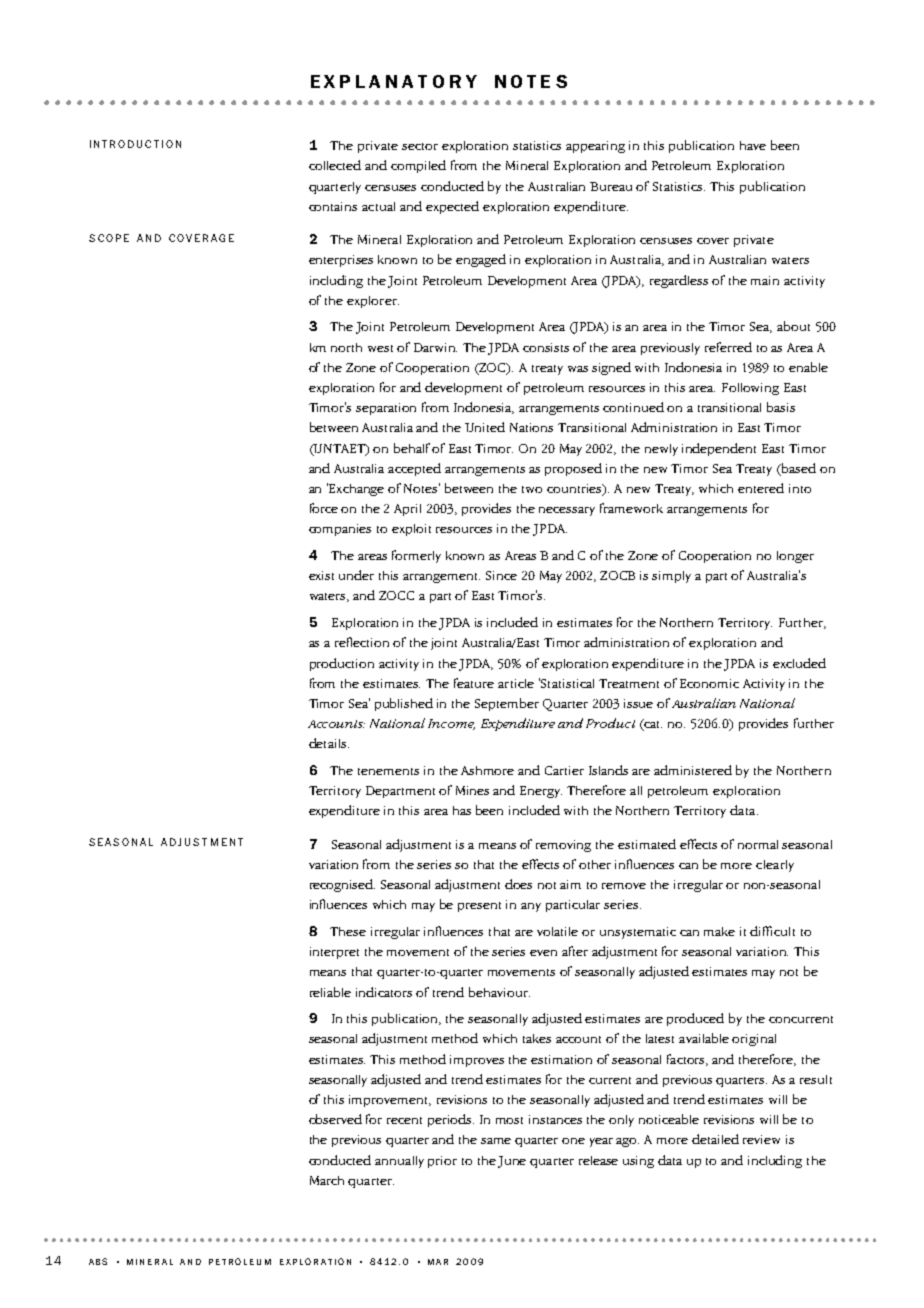  What do you see at coordinates (362, 642) in the image?
I see `reflection` at bounding box center [362, 642].
